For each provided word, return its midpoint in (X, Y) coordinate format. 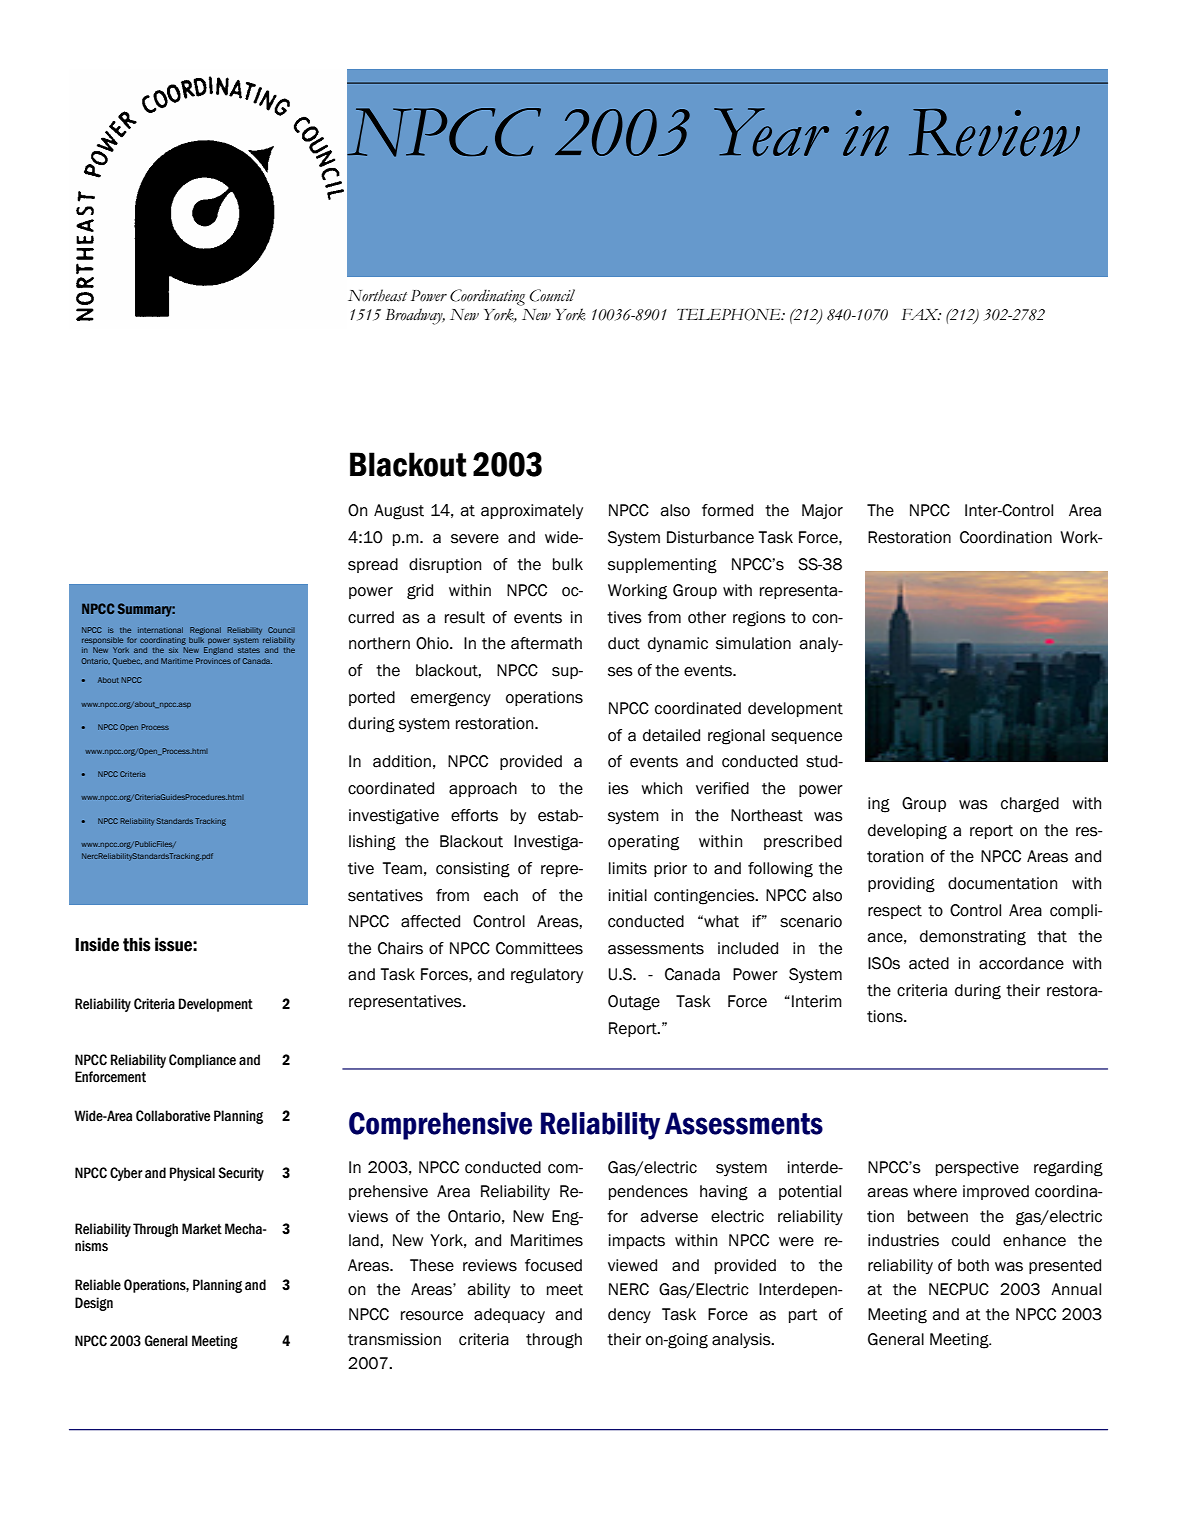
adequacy (509, 1315)
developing (907, 832)
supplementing (662, 566)
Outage (634, 1003)
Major (822, 511)
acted (929, 963)
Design (94, 1304)
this (137, 944)
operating (643, 843)
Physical (192, 1174)
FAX (921, 314)
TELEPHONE (730, 314)
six (173, 650)
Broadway (415, 316)
